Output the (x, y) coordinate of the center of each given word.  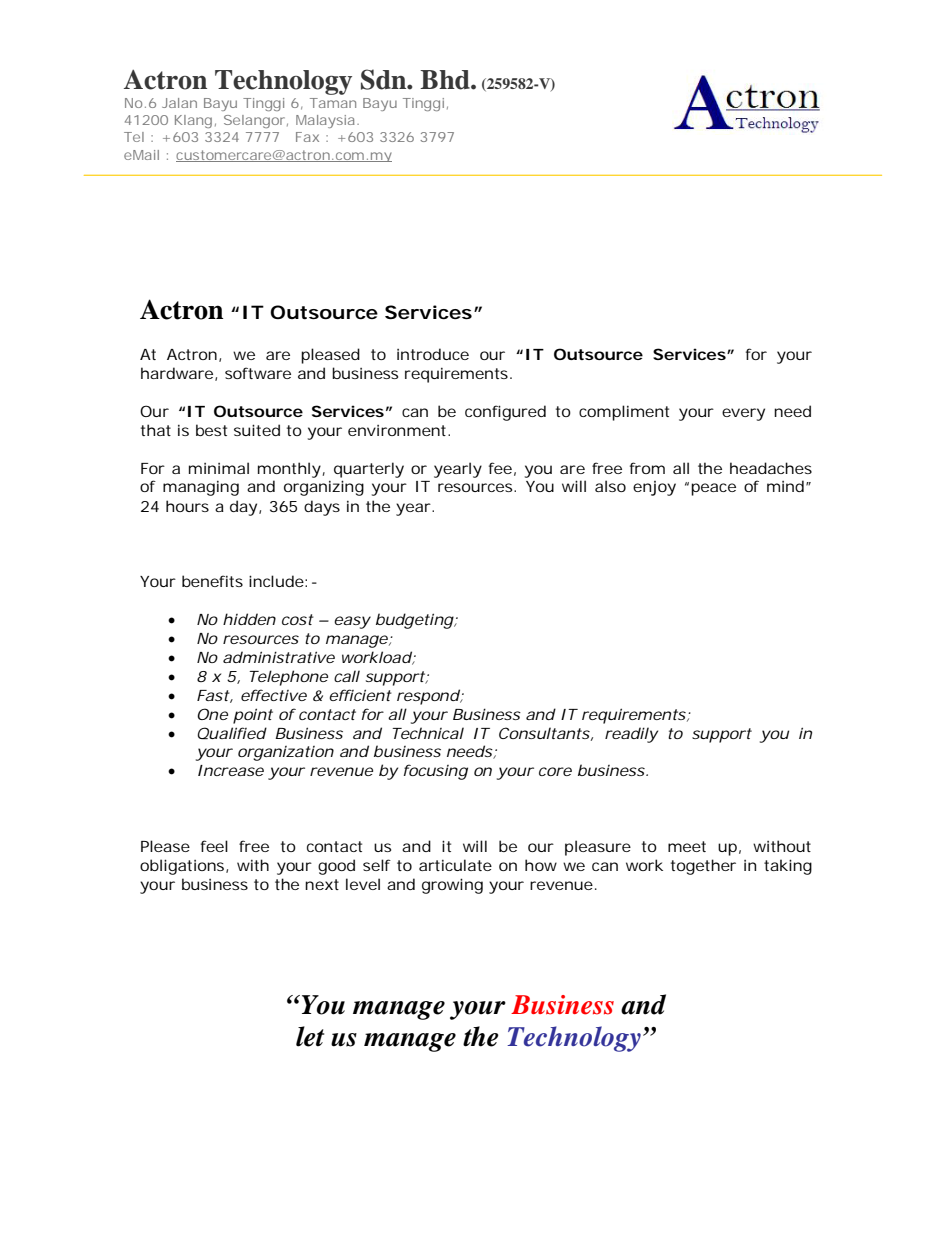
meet (687, 846)
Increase (231, 770)
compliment (624, 413)
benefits (212, 581)
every (743, 414)
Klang (193, 121)
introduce (433, 354)
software (258, 373)
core (555, 771)
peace (713, 489)
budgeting (415, 621)
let (310, 1036)
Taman (333, 103)
